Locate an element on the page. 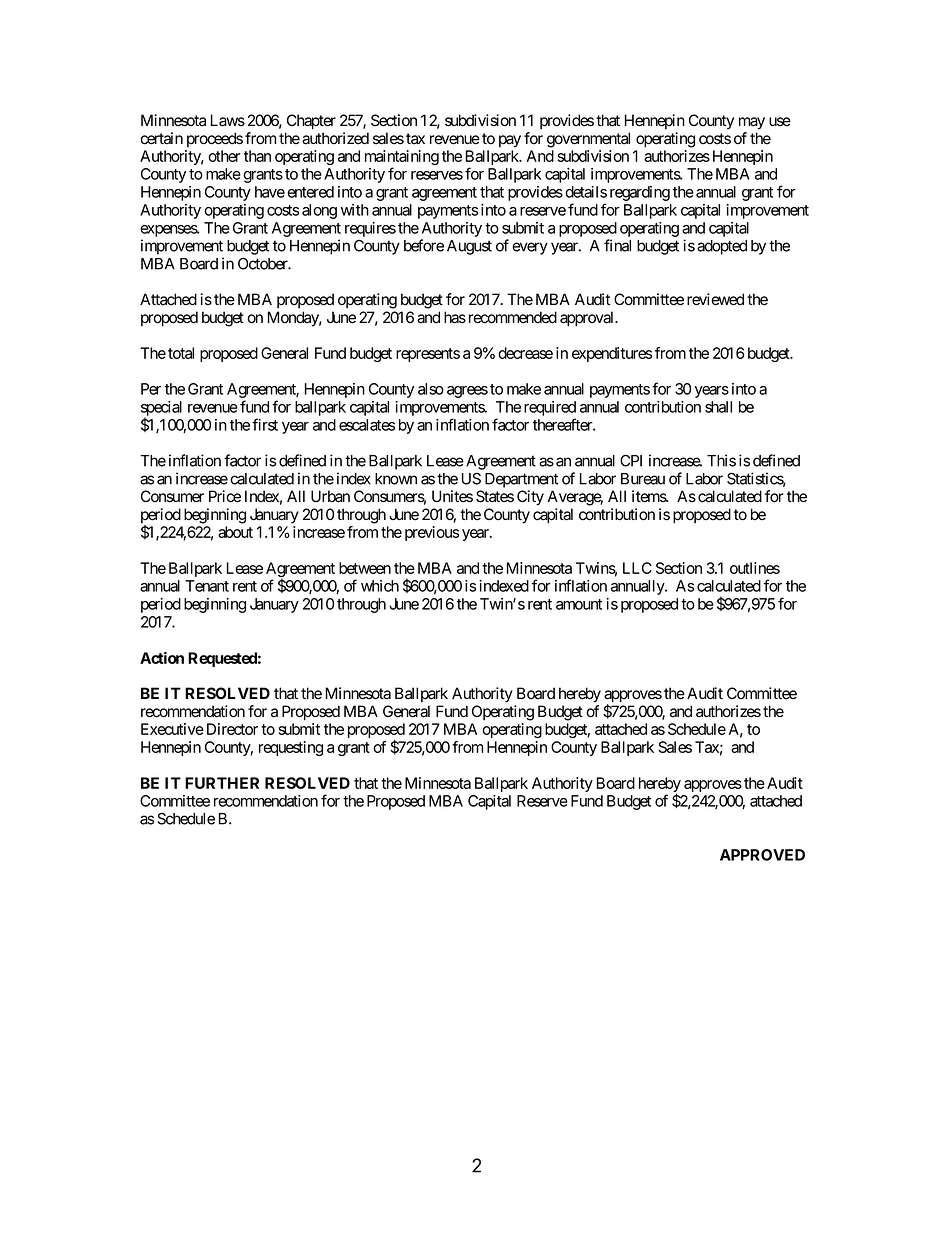 The width and height of the document is (952, 1233). Department is located at coordinates (521, 480).
